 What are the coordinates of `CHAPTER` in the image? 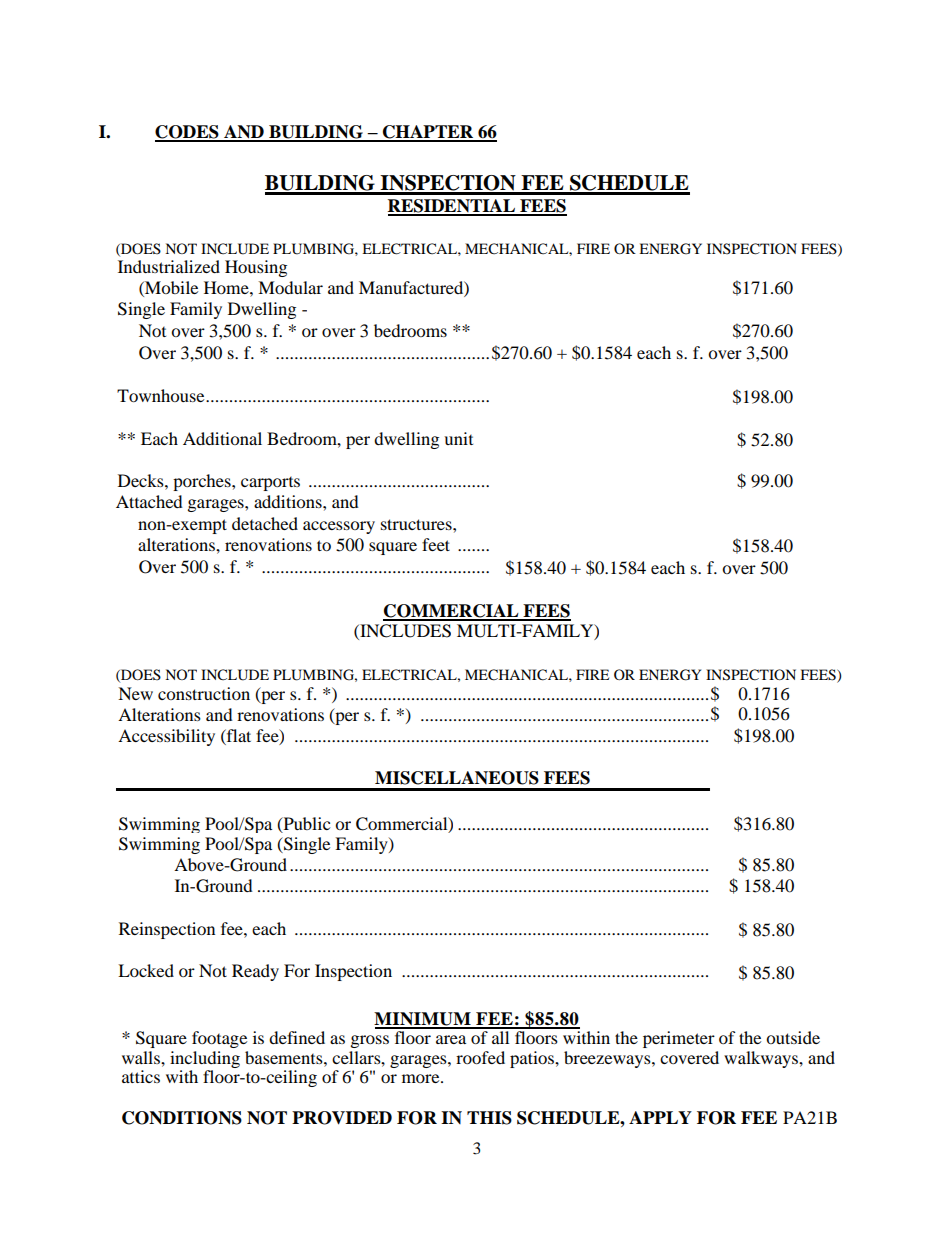 It's located at (428, 133).
